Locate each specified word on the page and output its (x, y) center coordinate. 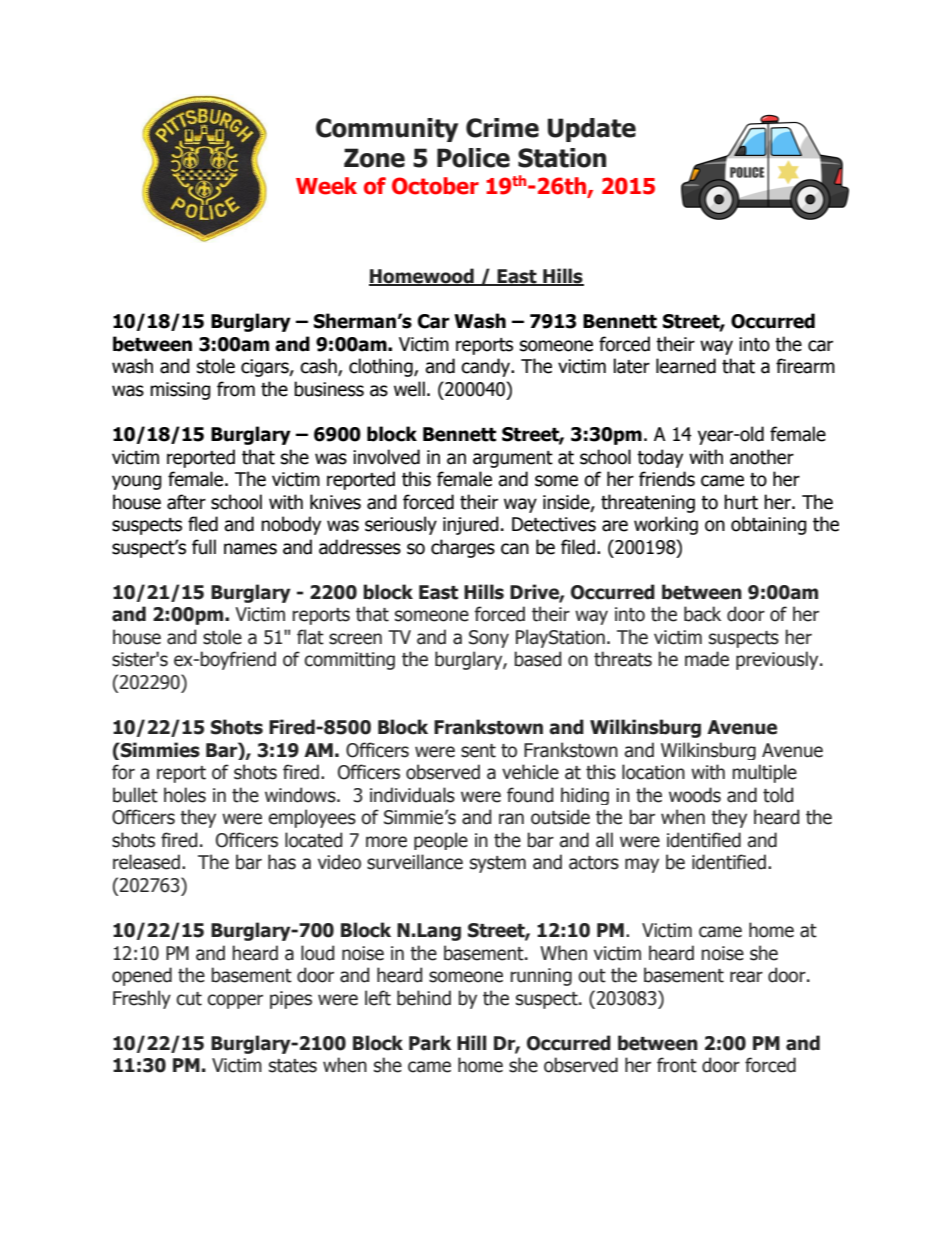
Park (430, 1043)
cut (189, 999)
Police (473, 158)
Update (592, 130)
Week (326, 186)
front (677, 1065)
